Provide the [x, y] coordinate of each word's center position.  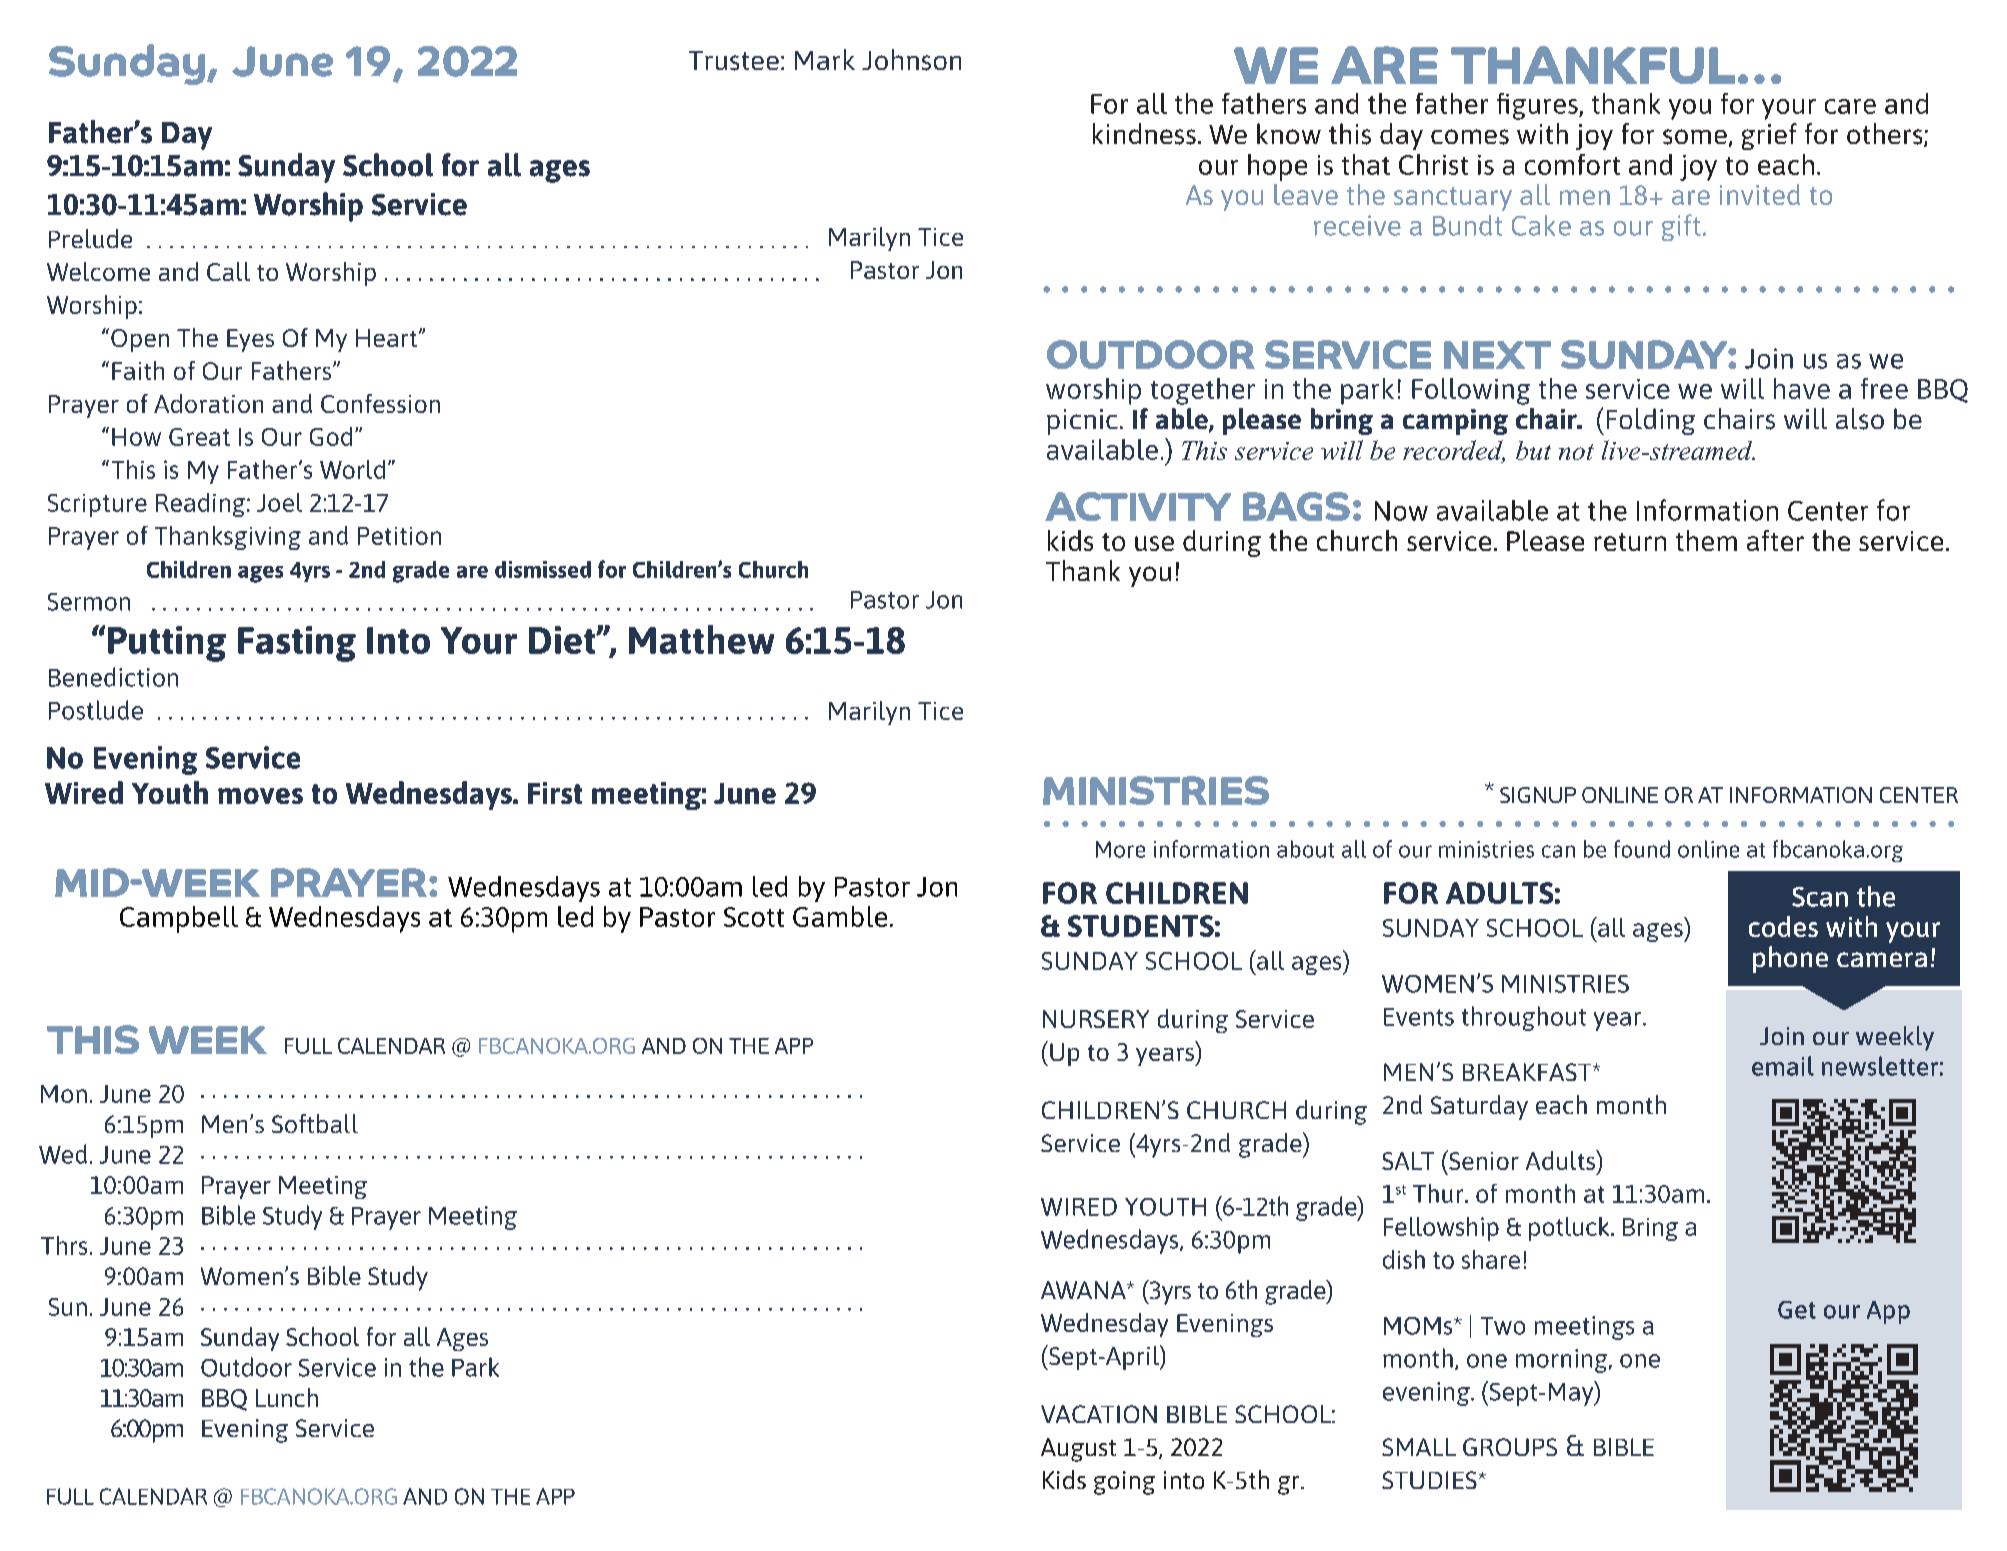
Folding [1651, 421]
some [1695, 137]
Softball [315, 1123]
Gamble [840, 916]
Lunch [287, 1397]
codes [1783, 926]
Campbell [179, 919]
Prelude [90, 238]
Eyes [250, 340]
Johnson [911, 60]
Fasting [297, 644]
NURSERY [1096, 1019]
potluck [1570, 1229]
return [1630, 542]
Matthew [701, 639]
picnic [1082, 422]
